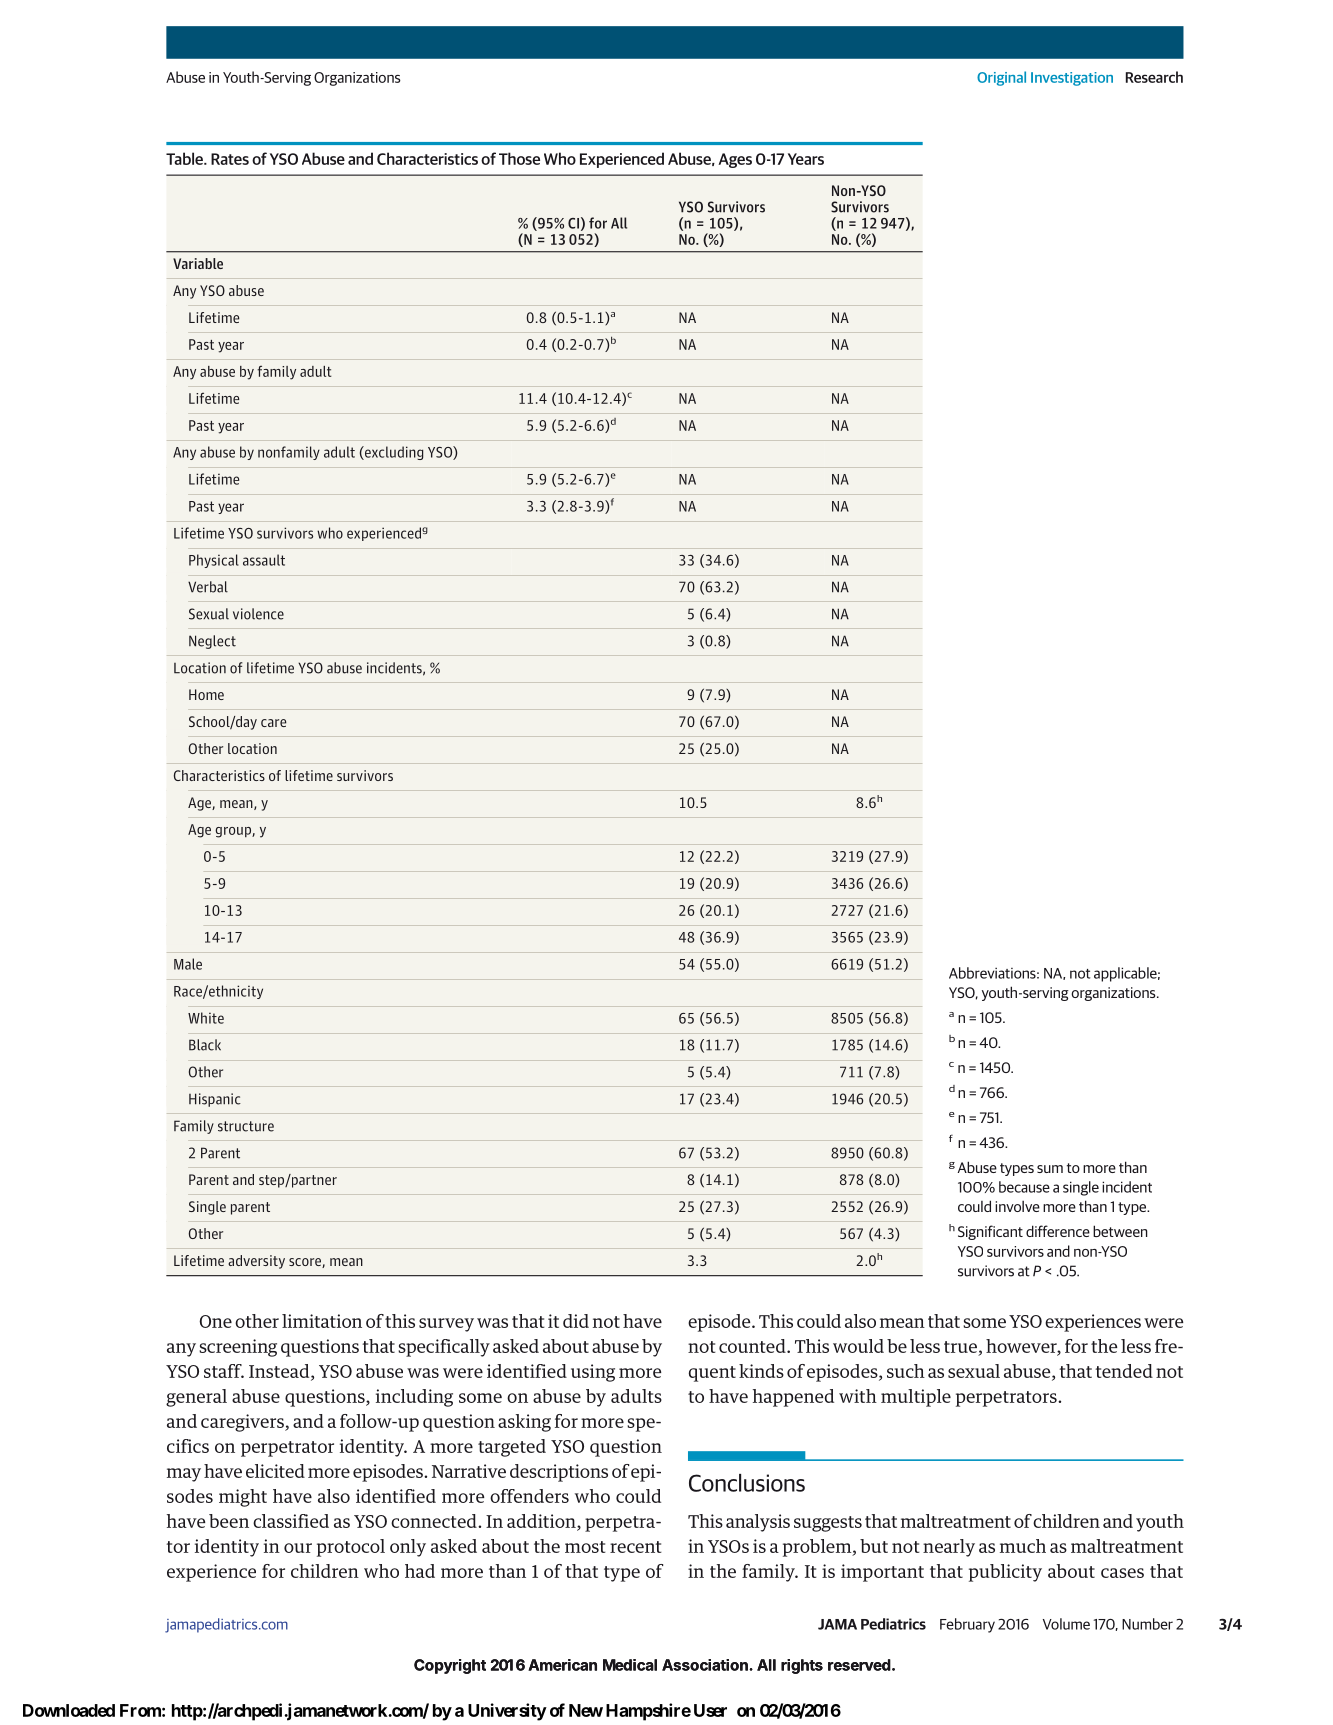  Describe the element at coordinates (1001, 78) in the screenshot. I see `Original` at that location.
